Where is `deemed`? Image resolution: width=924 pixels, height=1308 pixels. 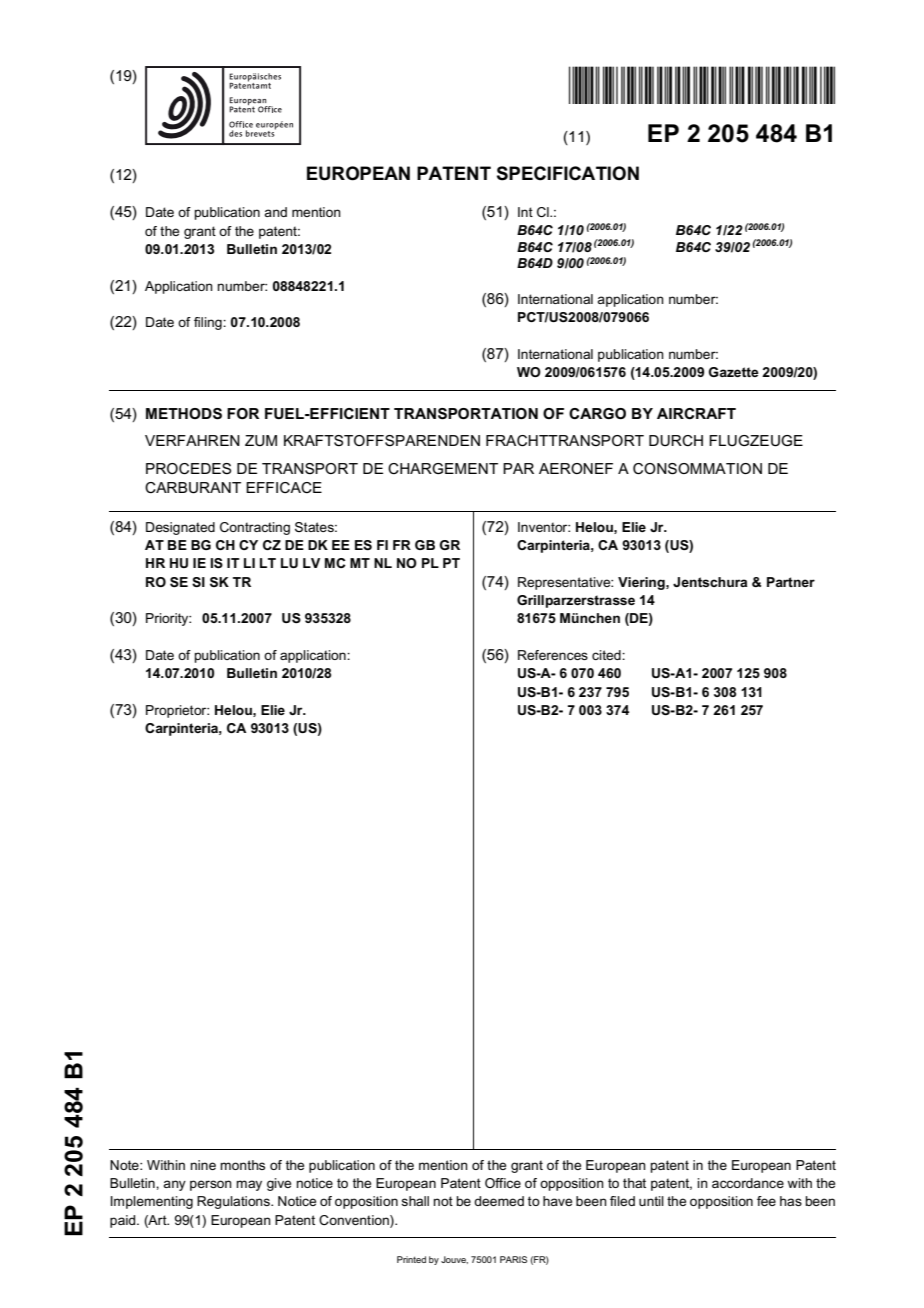
deemed is located at coordinates (499, 1201).
